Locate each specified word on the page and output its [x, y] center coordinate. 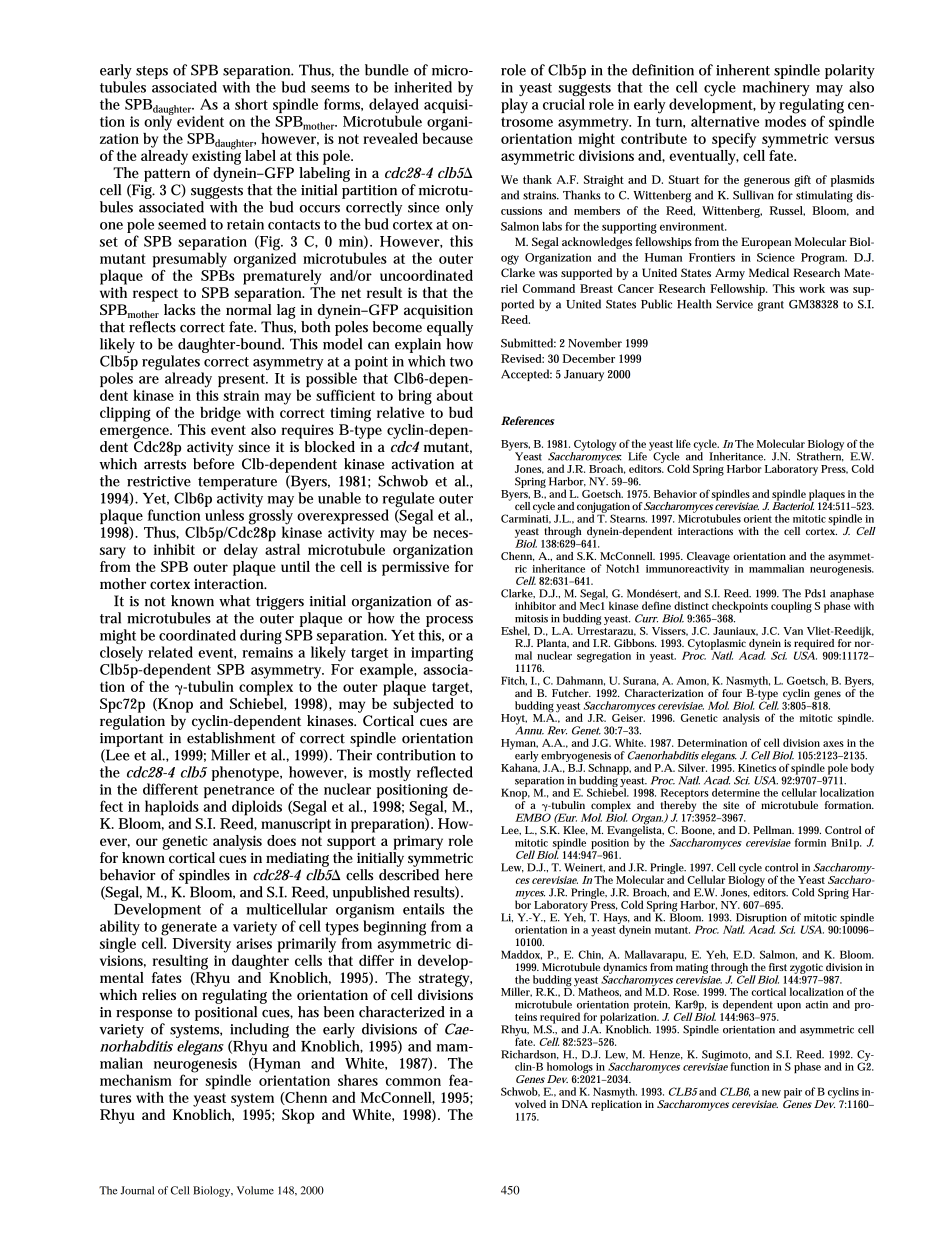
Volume [255, 1190]
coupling [791, 607]
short [251, 104]
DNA [575, 1104]
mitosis [531, 618]
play [514, 106]
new [771, 1093]
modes [785, 120]
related [170, 652]
